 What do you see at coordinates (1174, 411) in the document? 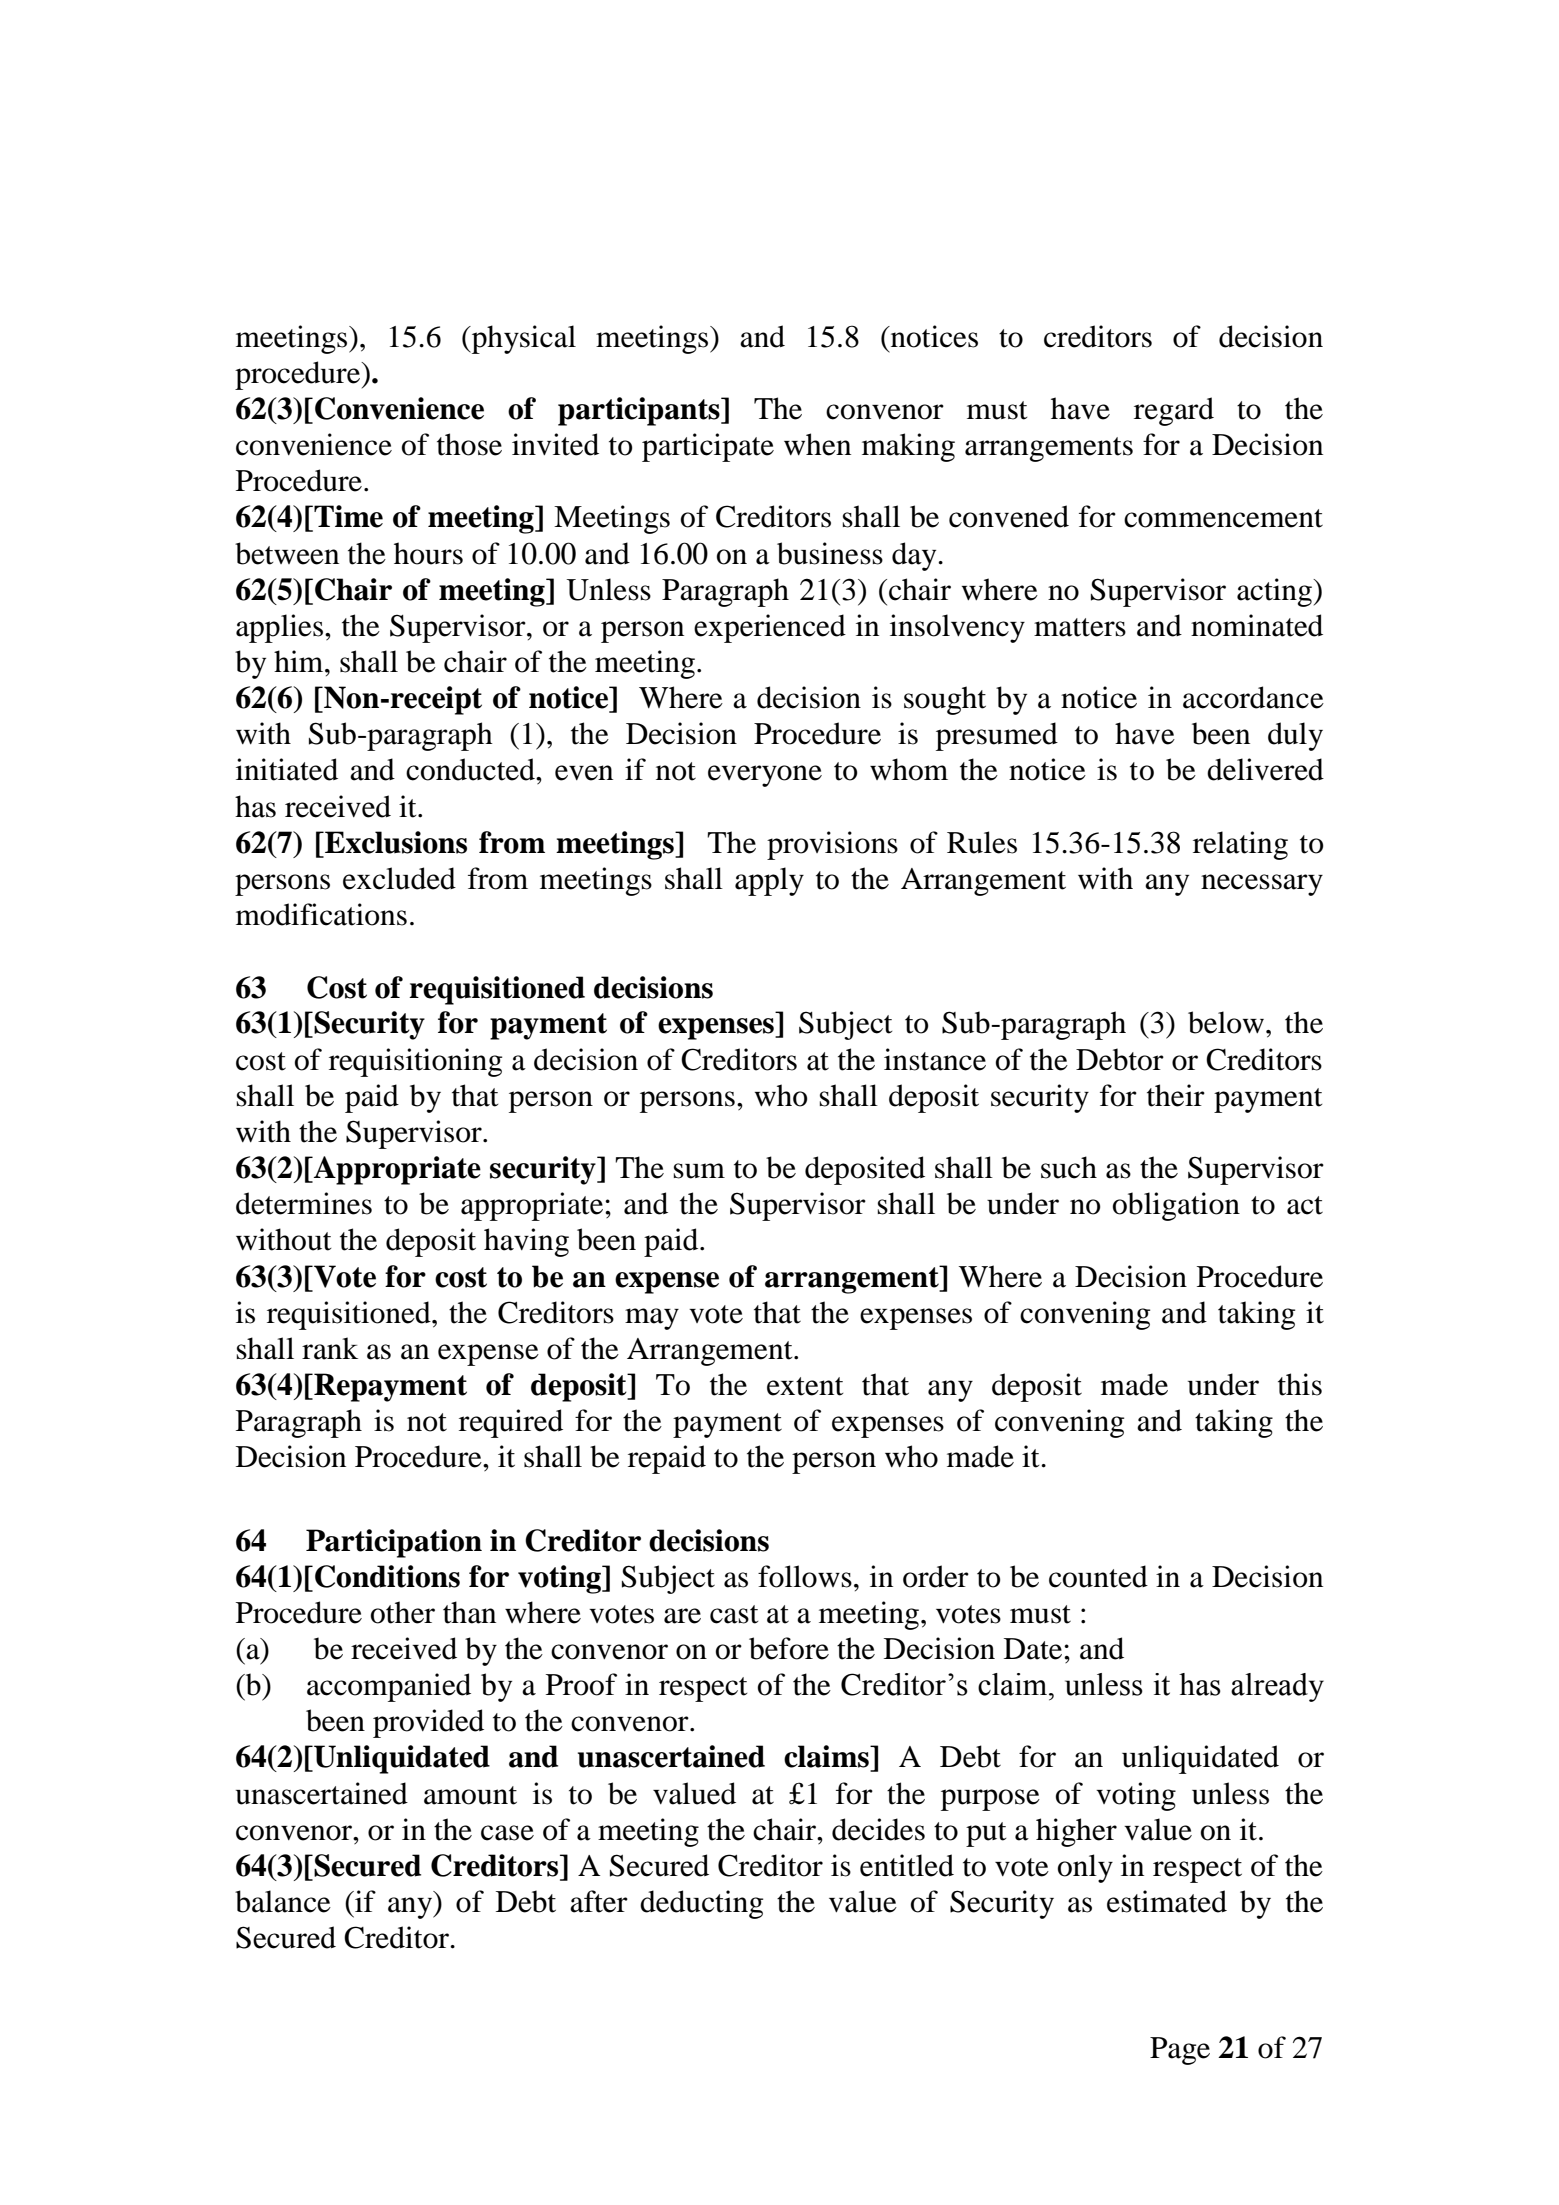
I see `regard` at bounding box center [1174, 411].
